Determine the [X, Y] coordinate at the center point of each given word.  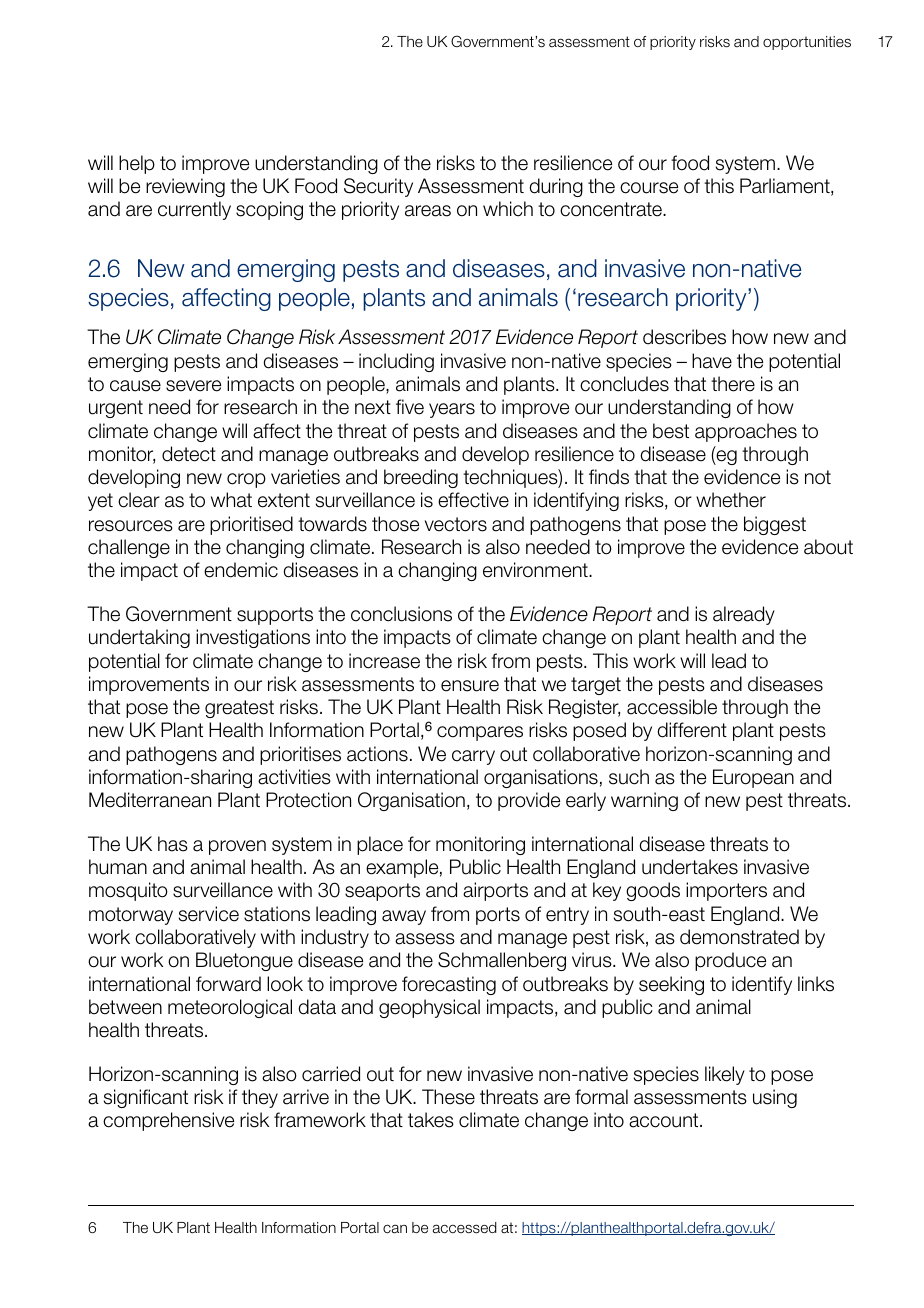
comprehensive [168, 1121]
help [137, 164]
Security [378, 187]
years [452, 410]
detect [189, 454]
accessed [465, 1228]
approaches [746, 432]
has [173, 844]
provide [529, 801]
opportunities [807, 43]
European [753, 778]
